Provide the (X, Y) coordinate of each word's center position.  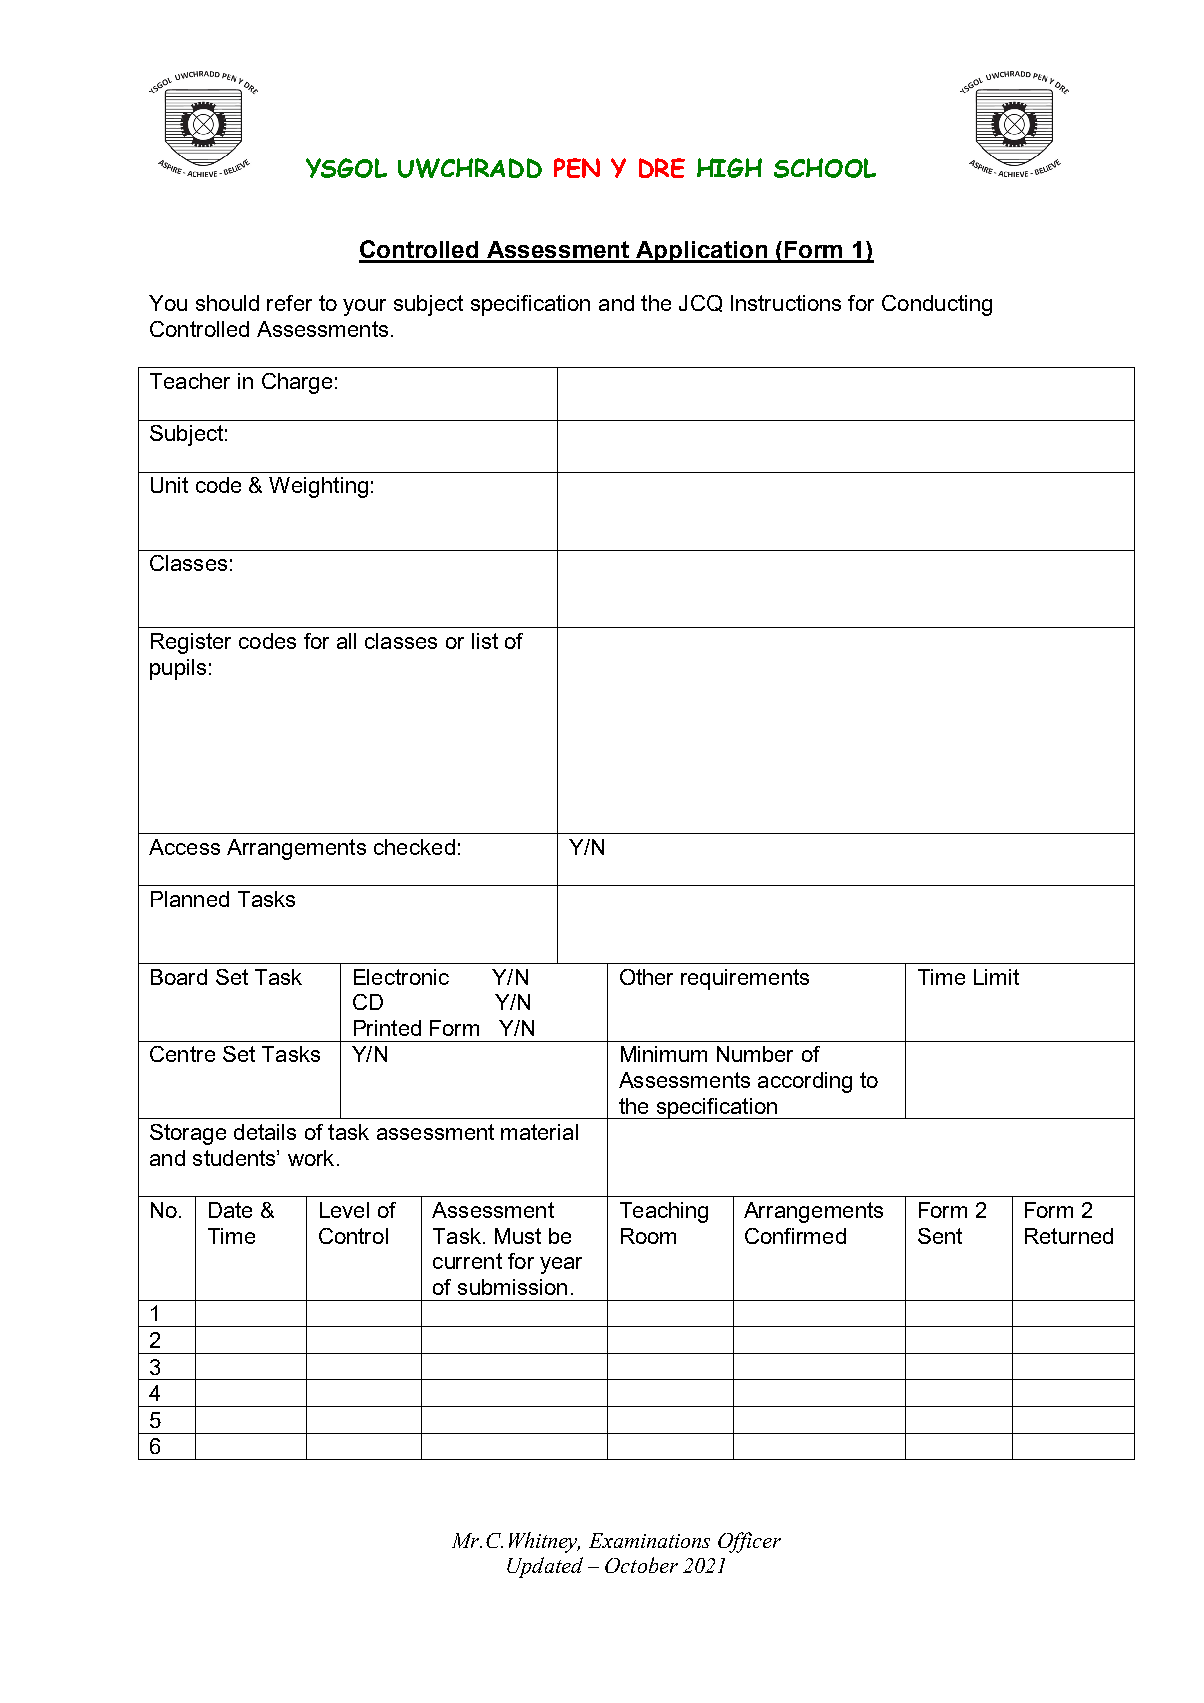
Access (184, 847)
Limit (996, 977)
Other (646, 977)
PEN (577, 168)
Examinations (649, 1540)
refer (289, 303)
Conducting (937, 305)
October (641, 1565)
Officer (749, 1542)
